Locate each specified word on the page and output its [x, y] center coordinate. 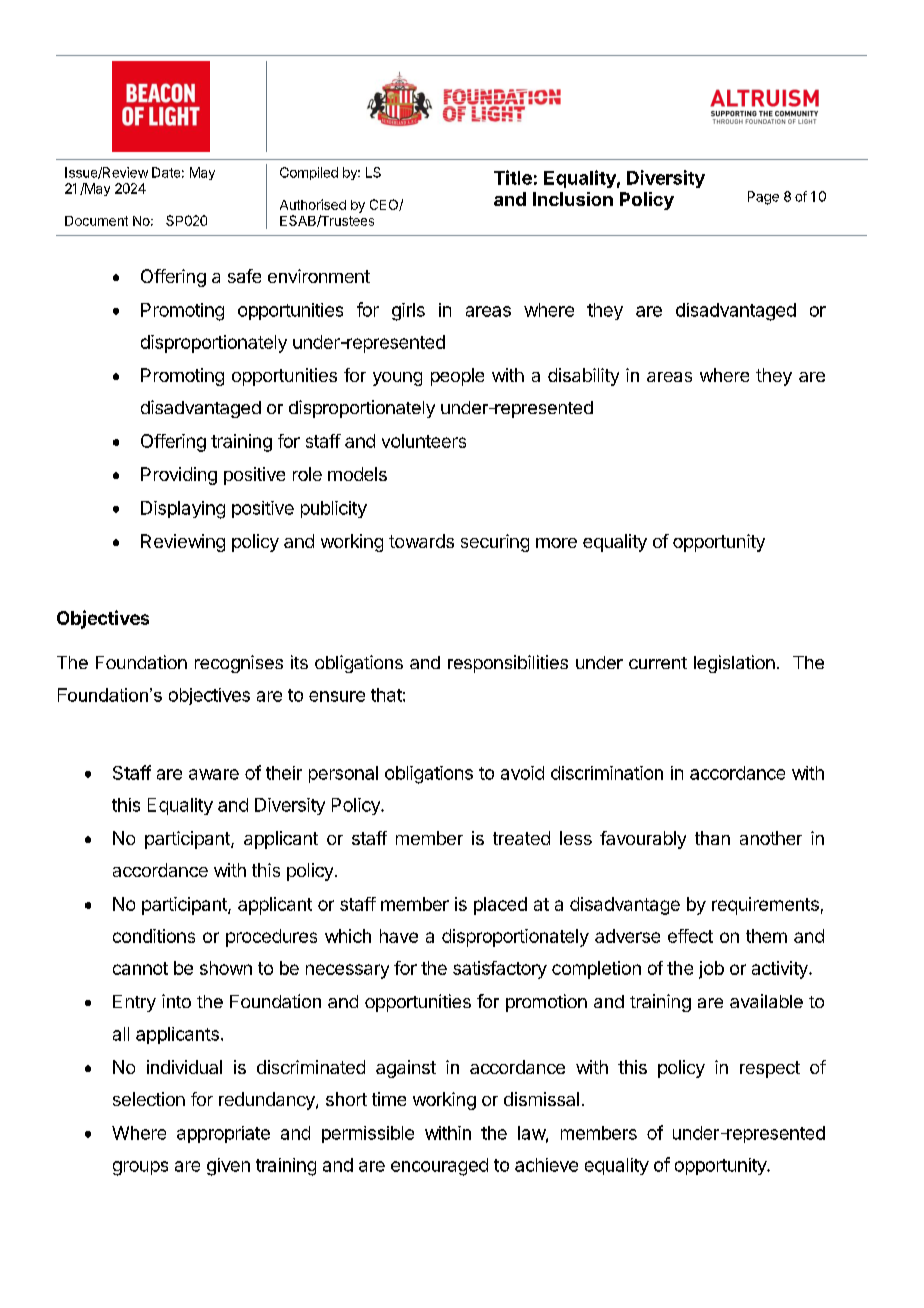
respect [770, 1069]
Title [513, 177]
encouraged [439, 1167]
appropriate [223, 1134]
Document [96, 221]
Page [763, 198]
